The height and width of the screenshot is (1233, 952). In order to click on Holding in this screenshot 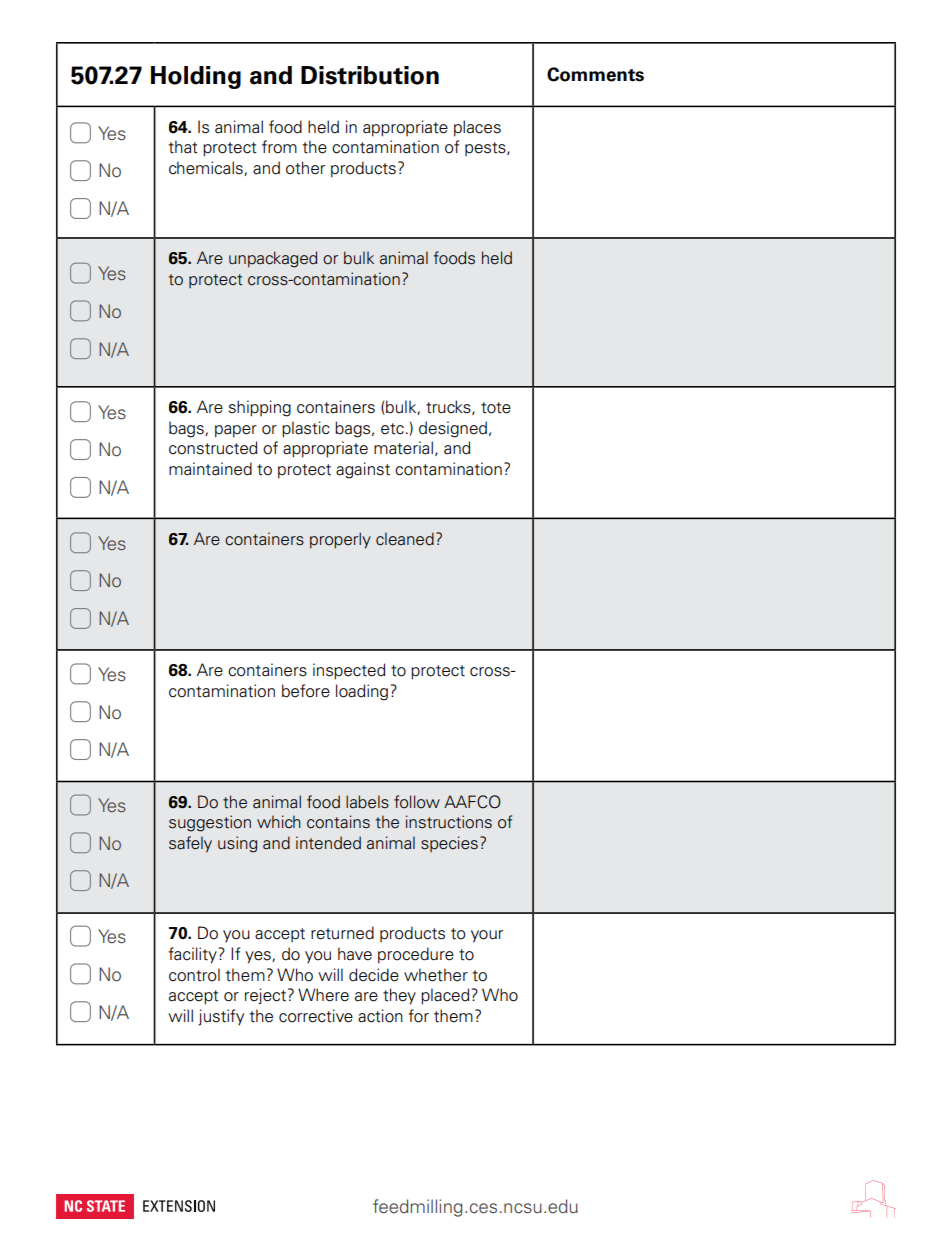, I will do `click(196, 77)`.
